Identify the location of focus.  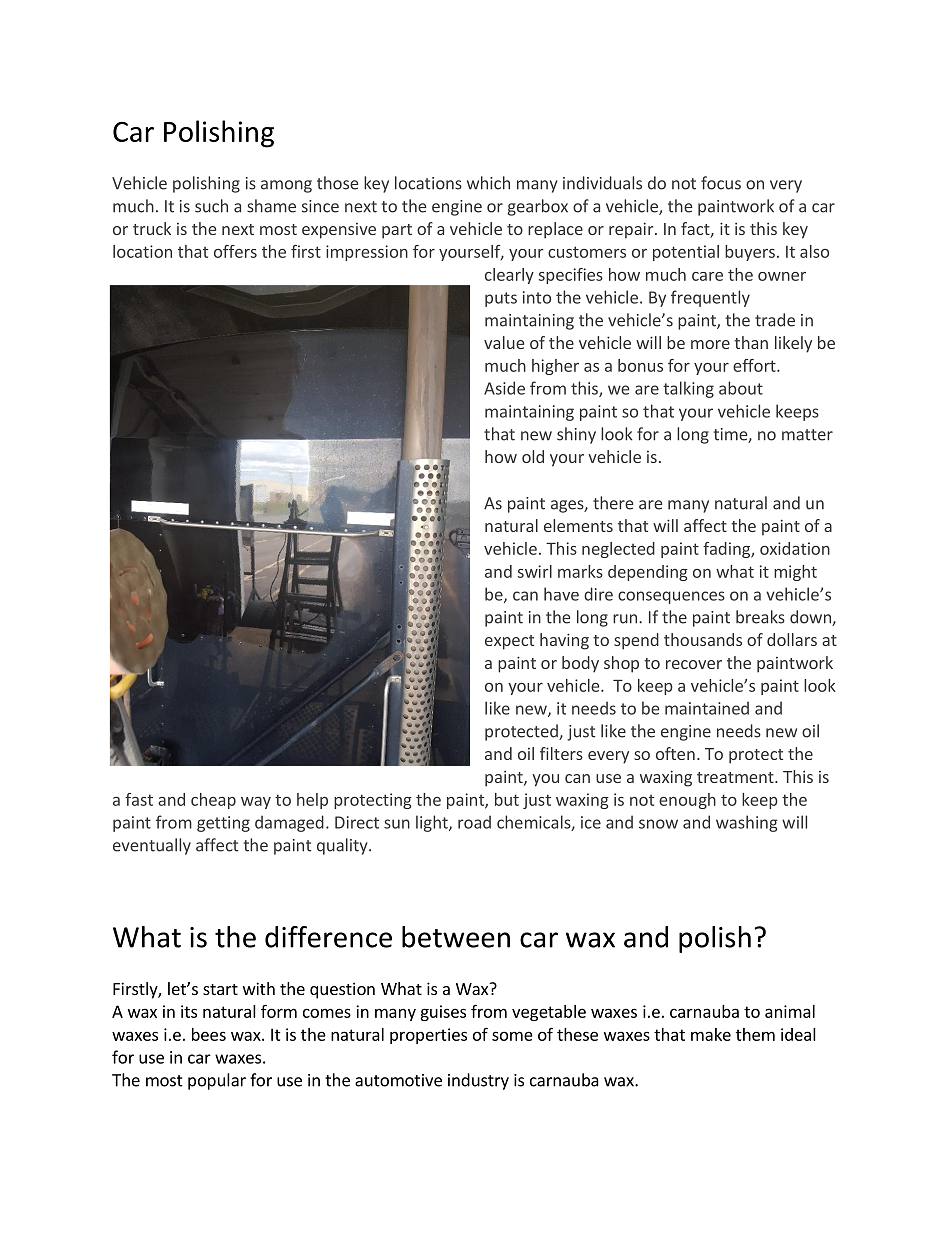
(721, 183).
